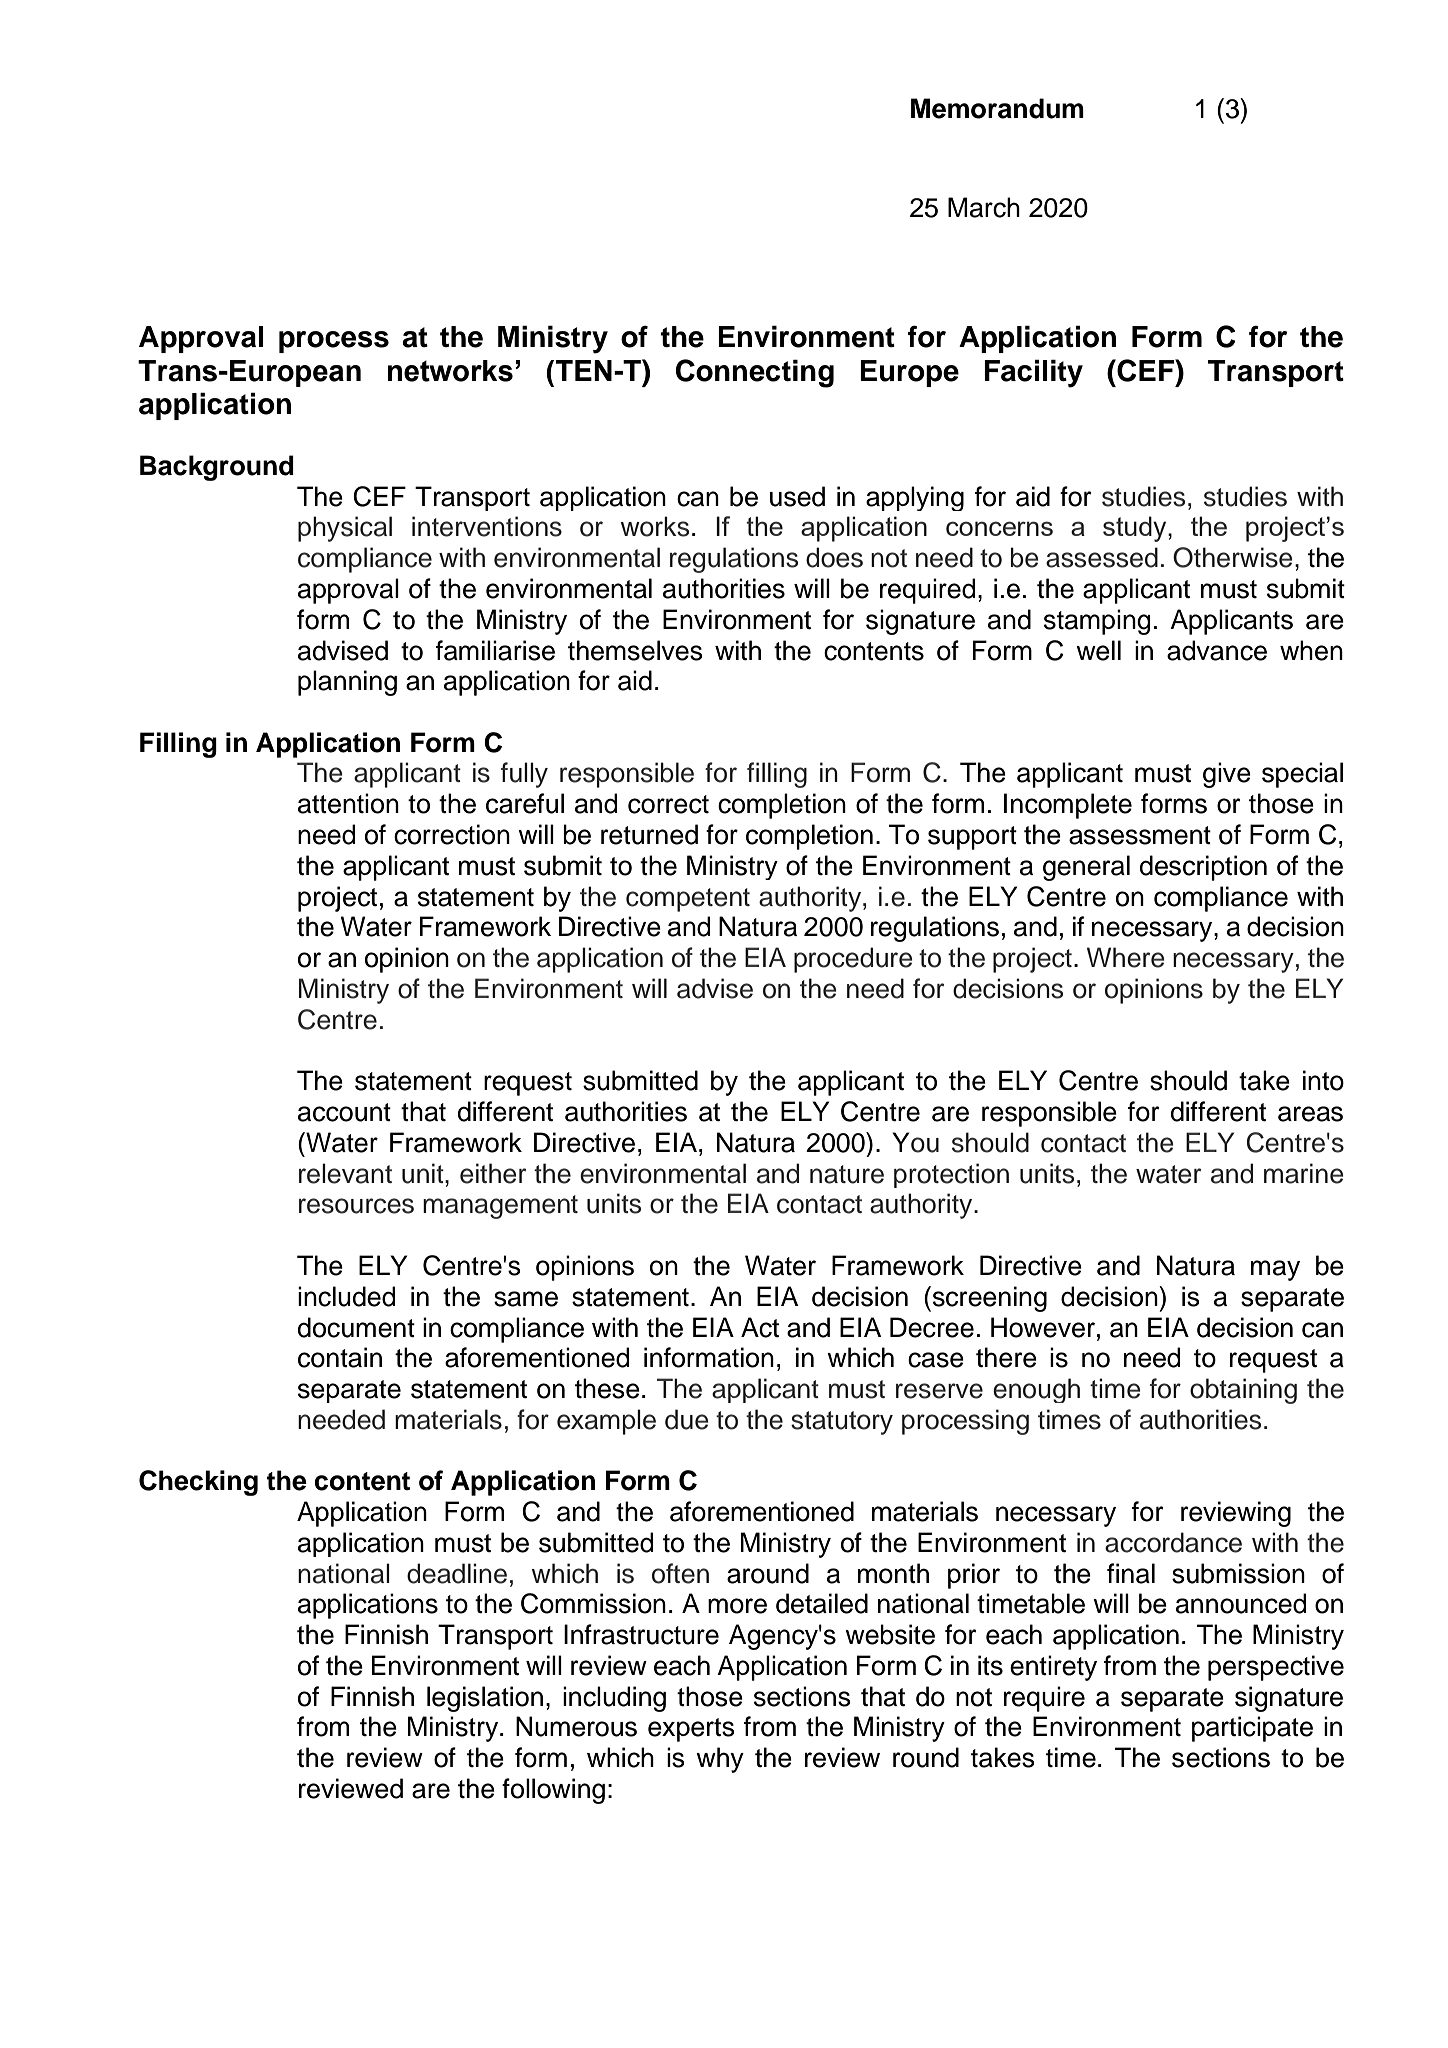 This screenshot has height=2048, width=1448. I want to click on legislation, so click(485, 1699).
